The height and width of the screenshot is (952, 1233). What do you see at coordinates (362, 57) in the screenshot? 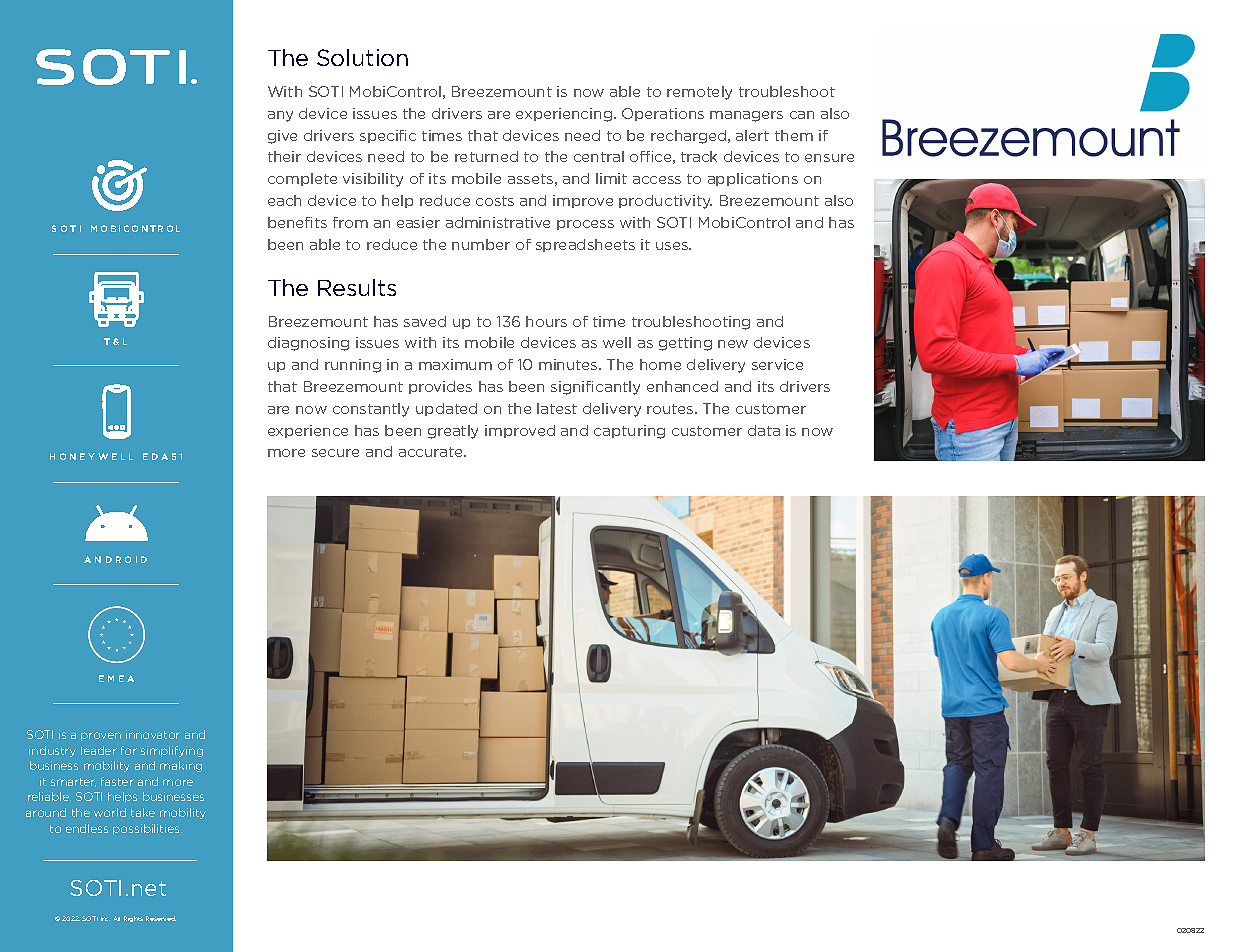
I see `Solution` at bounding box center [362, 57].
